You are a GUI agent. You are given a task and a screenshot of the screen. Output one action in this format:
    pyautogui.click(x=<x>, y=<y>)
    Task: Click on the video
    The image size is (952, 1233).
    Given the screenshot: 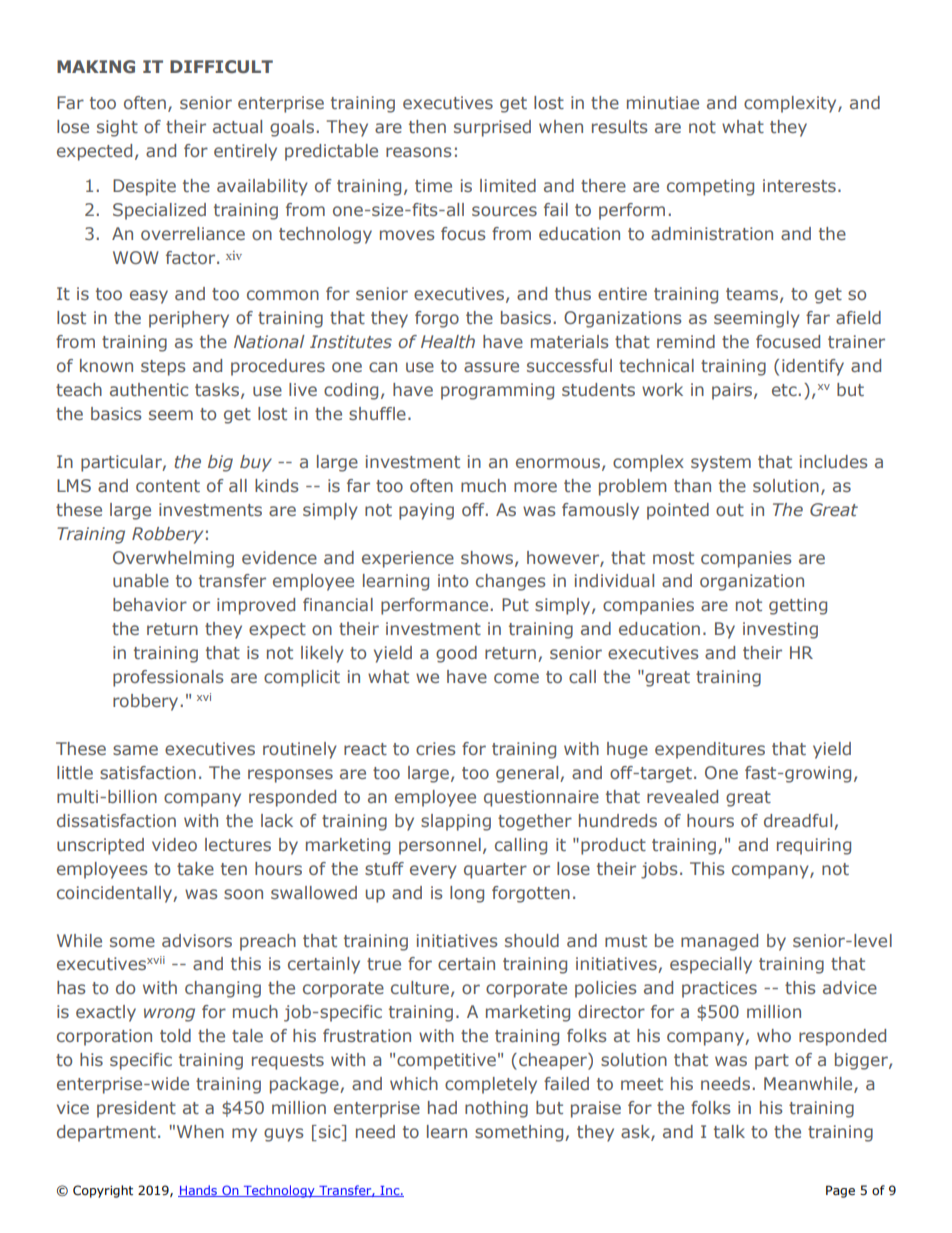 What is the action you would take?
    pyautogui.click(x=174, y=844)
